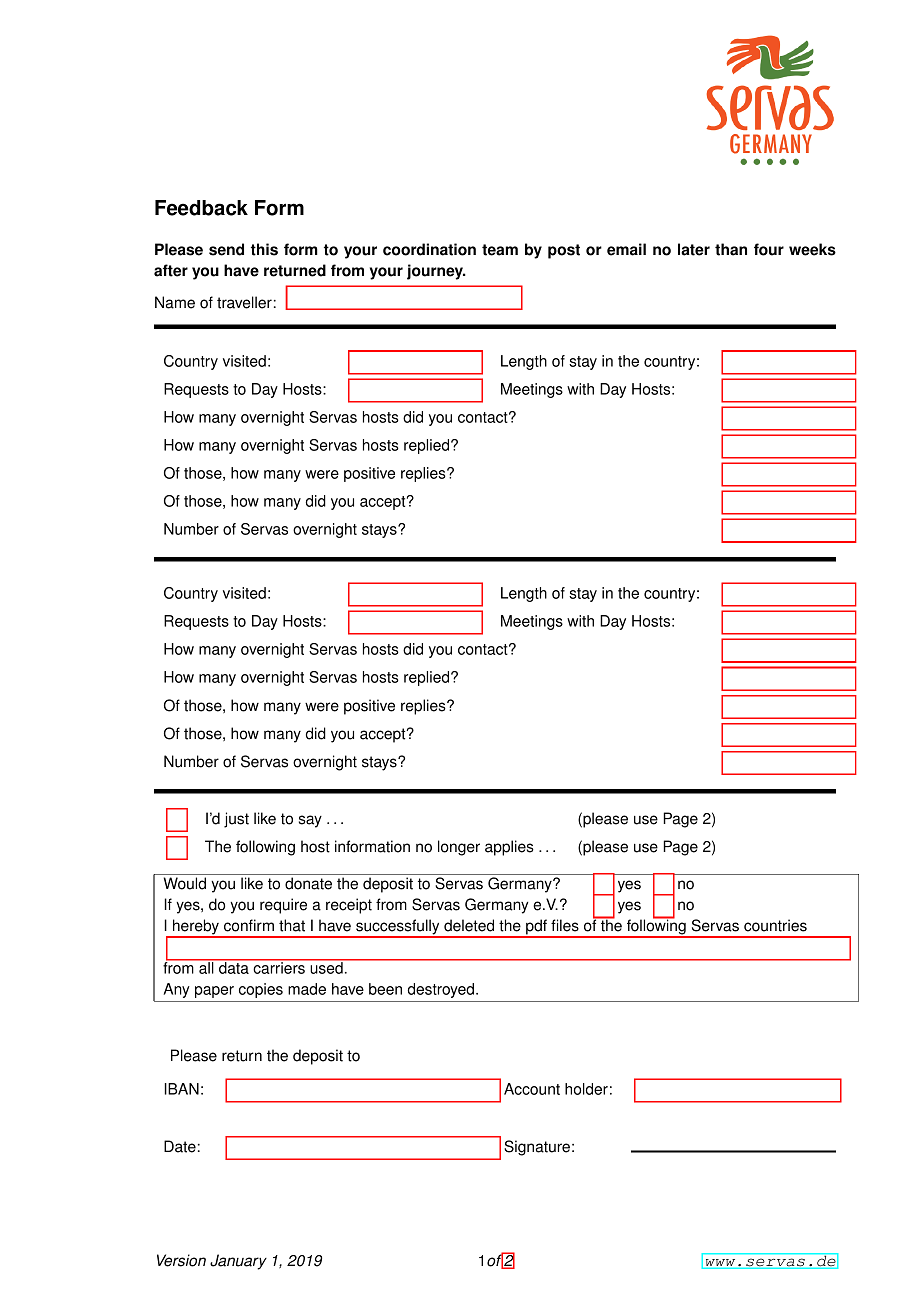 The width and height of the screenshot is (924, 1308). Describe the element at coordinates (238, 1262) in the screenshot. I see `January` at that location.
